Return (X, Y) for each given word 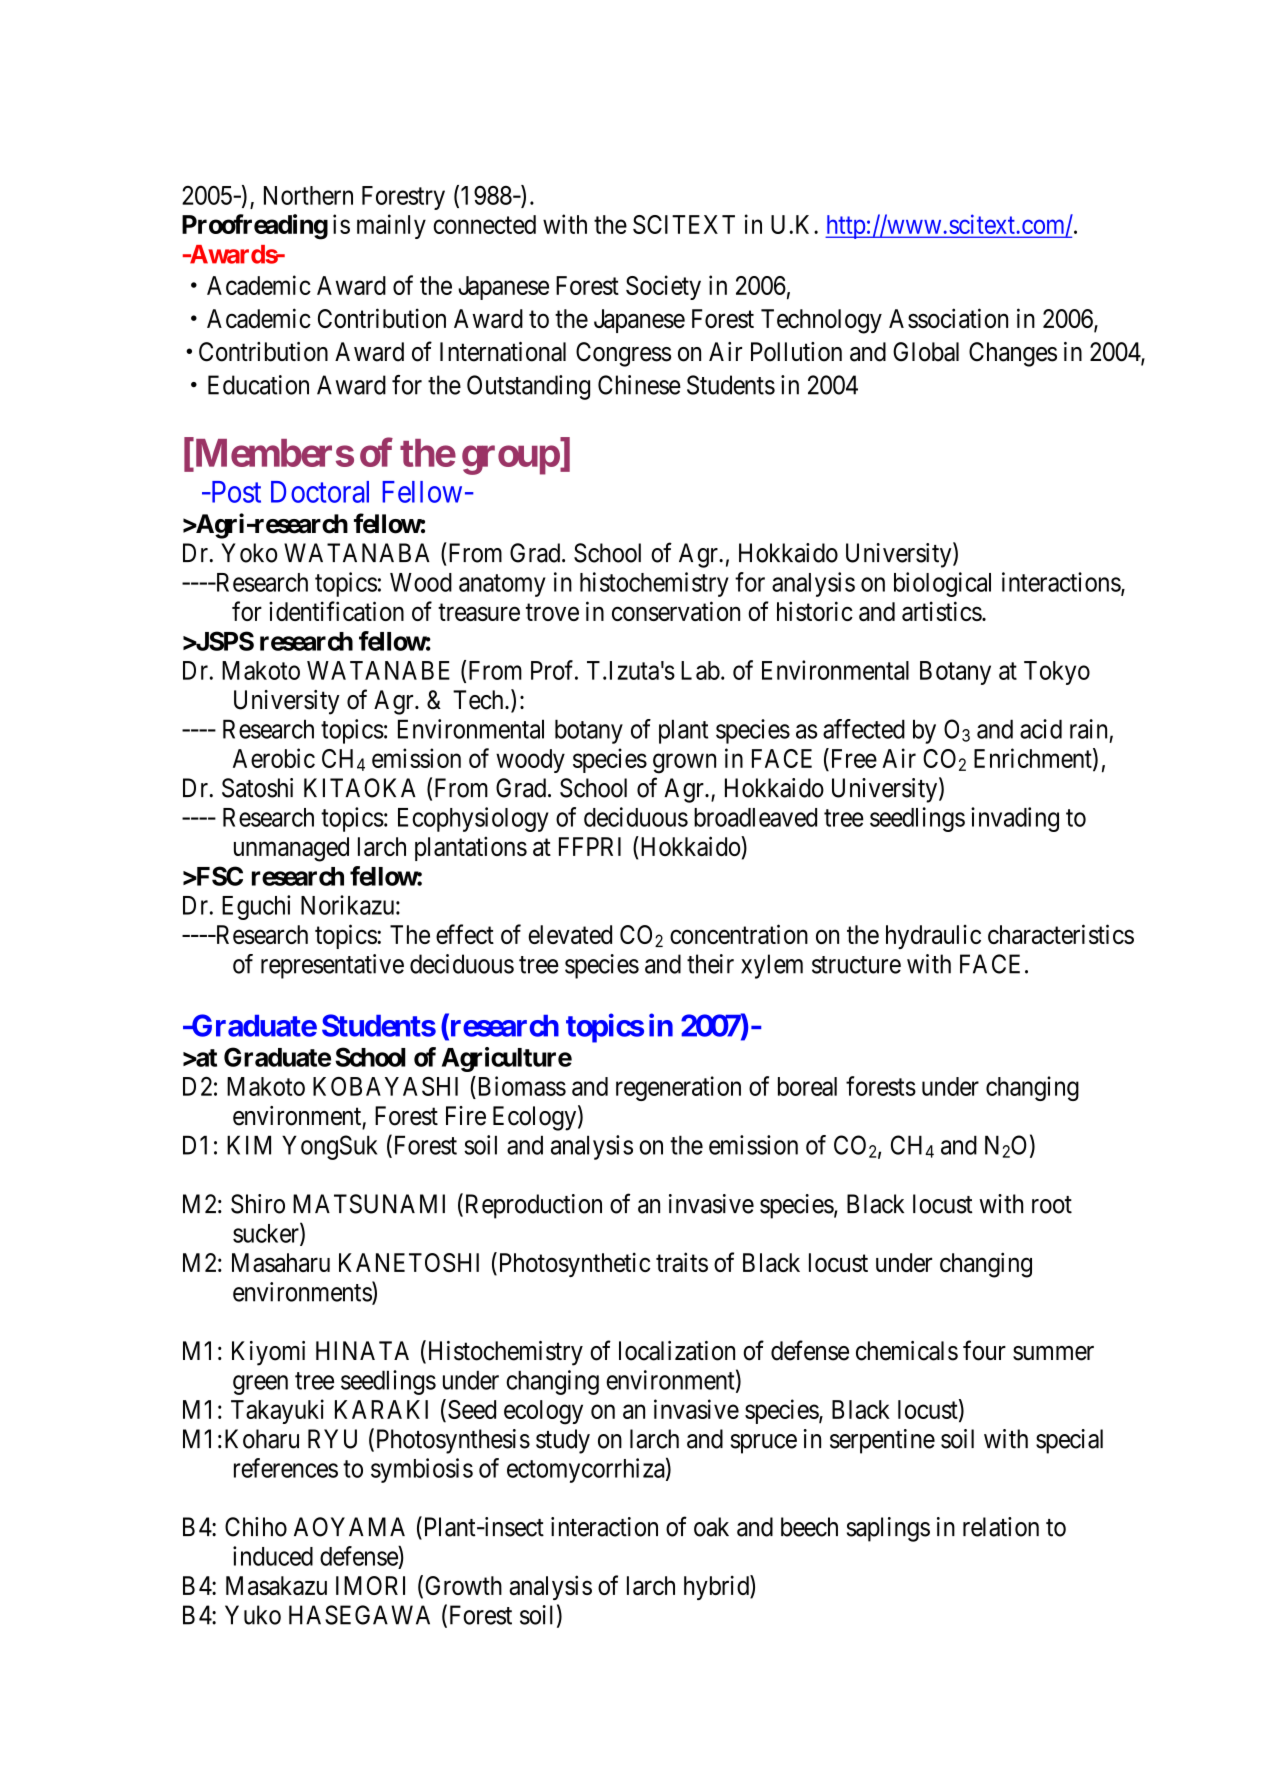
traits (682, 1262)
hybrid (717, 1587)
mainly (391, 226)
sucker (267, 1234)
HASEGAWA (359, 1615)
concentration (739, 934)
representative (332, 966)
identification (336, 611)
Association (948, 318)
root (1052, 1205)
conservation (676, 611)
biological (942, 584)
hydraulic (933, 937)
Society (663, 287)
